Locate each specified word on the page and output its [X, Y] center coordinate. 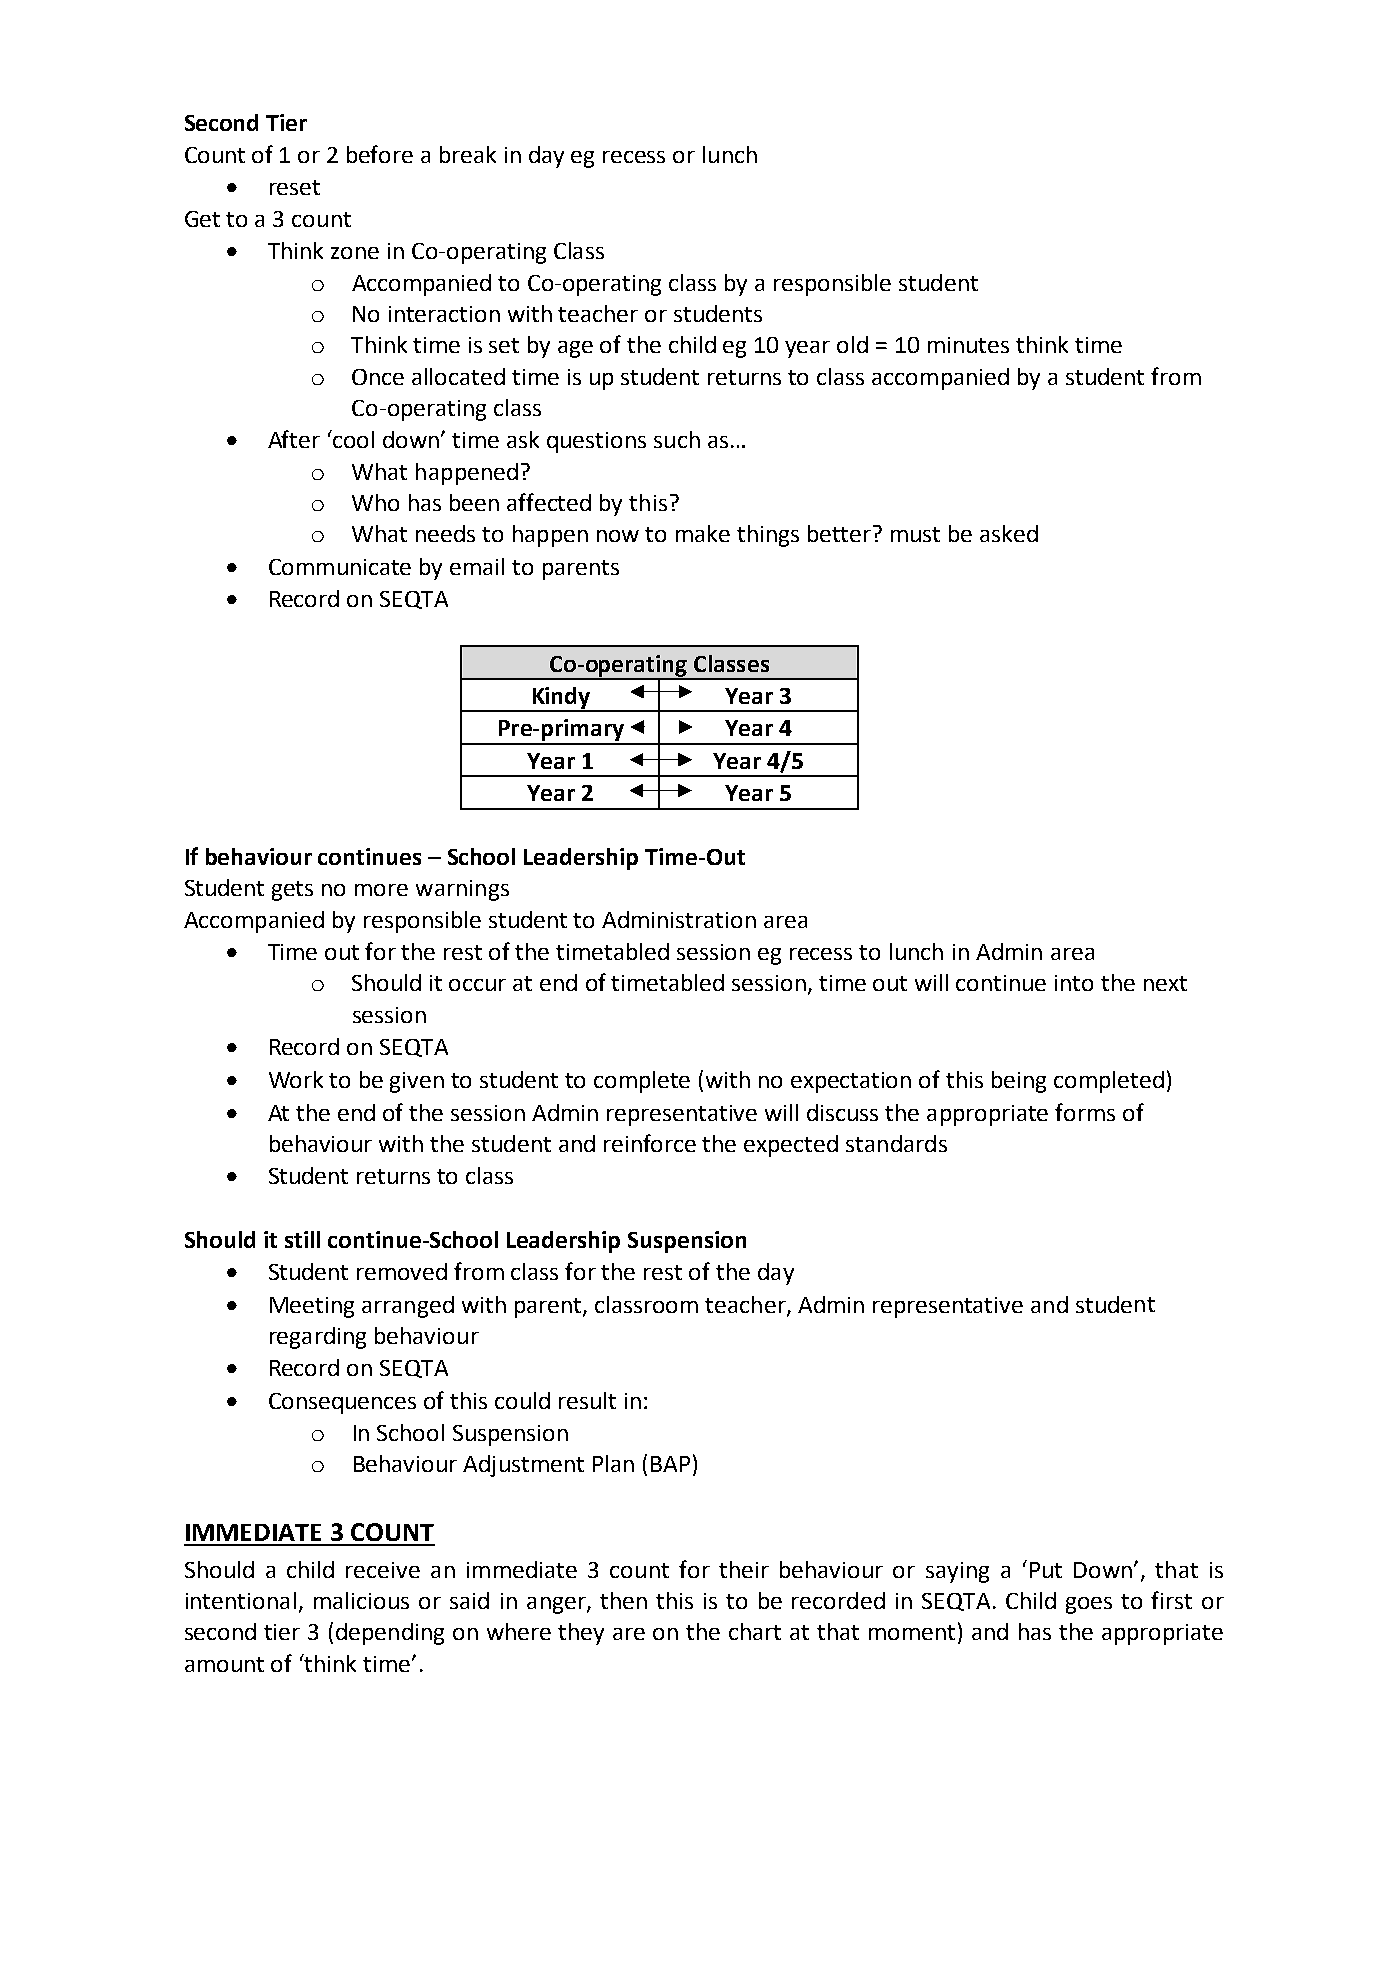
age [575, 349]
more [381, 890]
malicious [361, 1600]
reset [295, 187]
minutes [968, 345]
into [1074, 983]
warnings [462, 890]
